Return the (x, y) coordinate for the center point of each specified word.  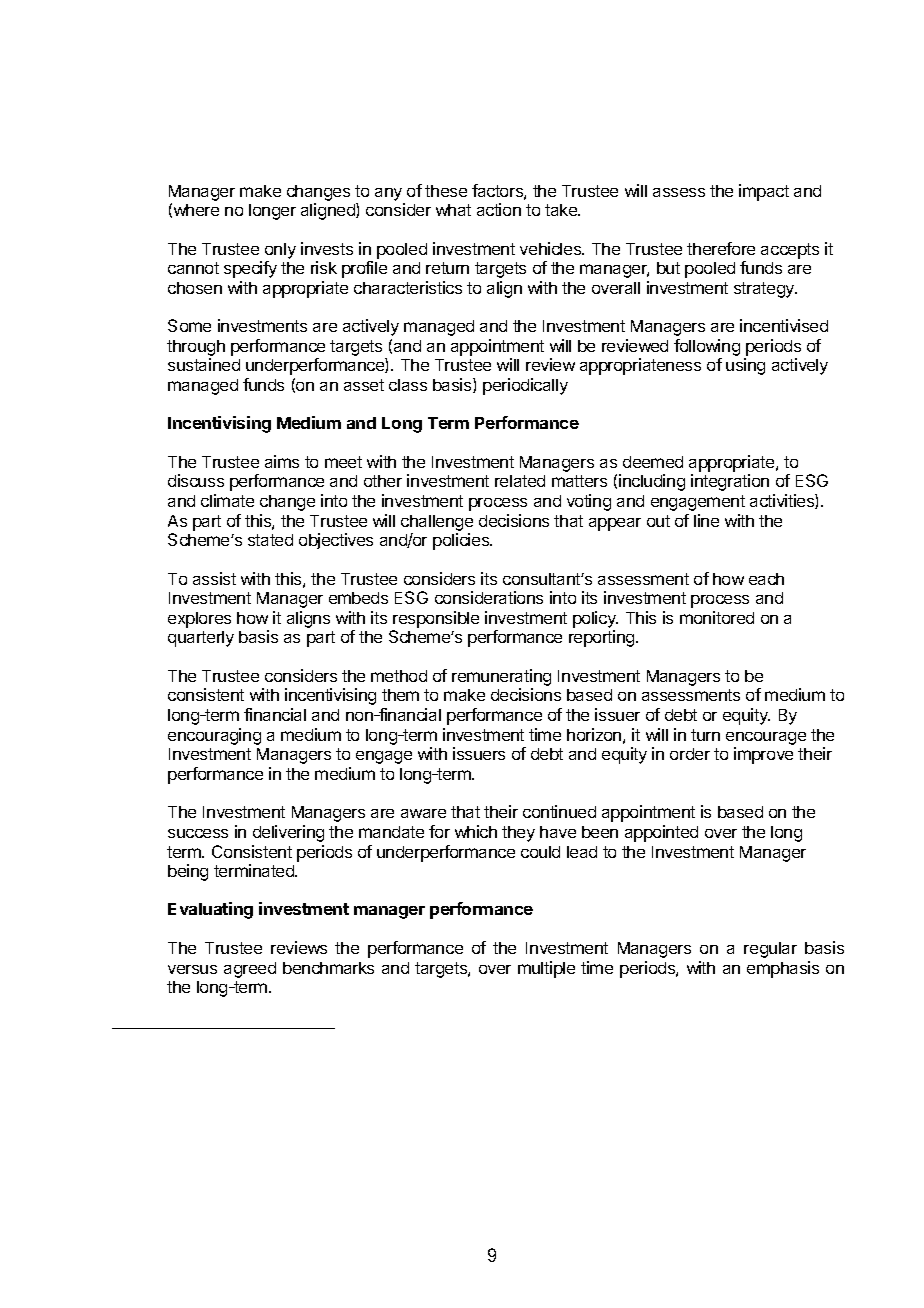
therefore (721, 248)
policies (462, 541)
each (766, 579)
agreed (250, 970)
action (499, 209)
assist (214, 578)
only (280, 251)
